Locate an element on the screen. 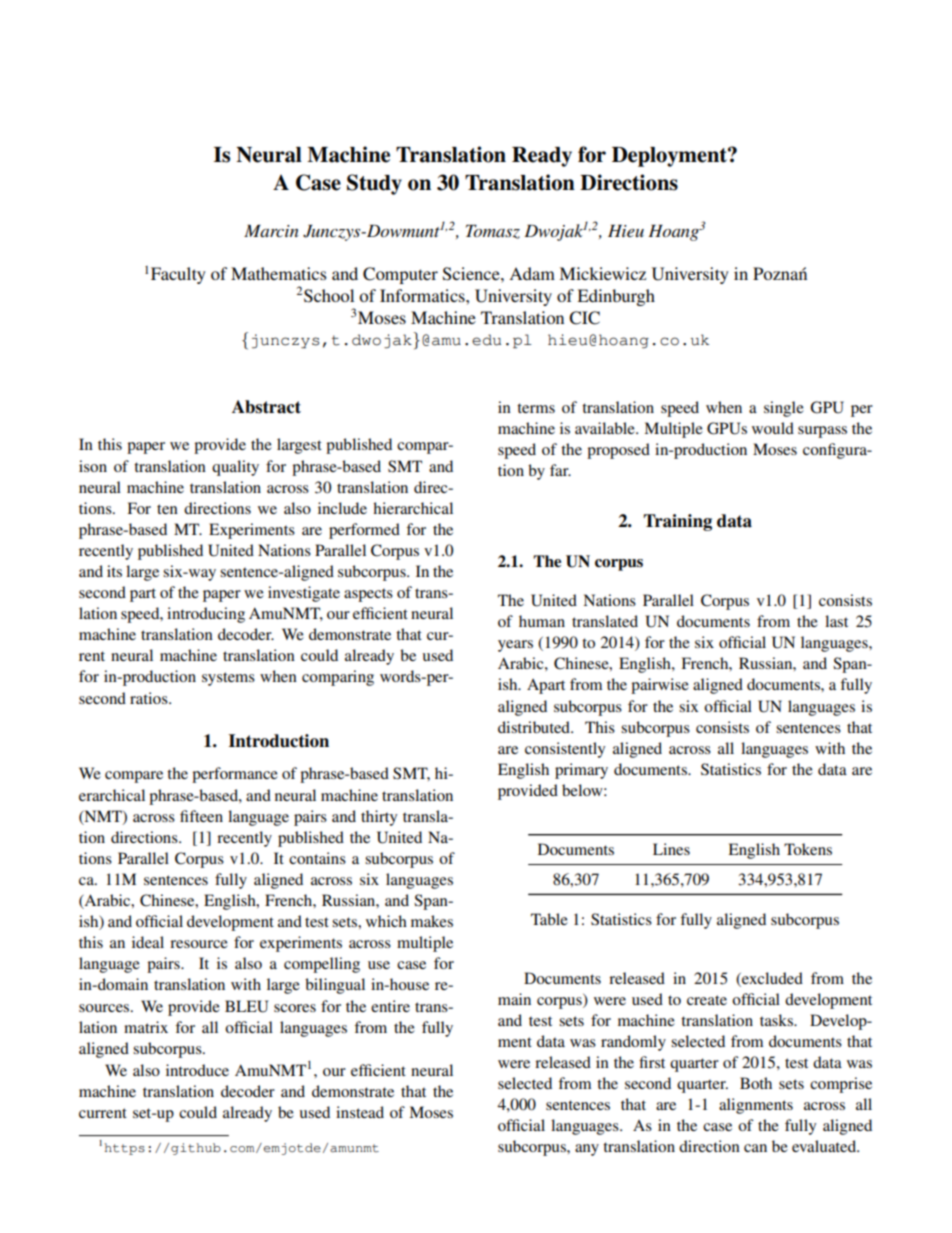 The height and width of the screenshot is (1233, 952). any is located at coordinates (587, 1150).
